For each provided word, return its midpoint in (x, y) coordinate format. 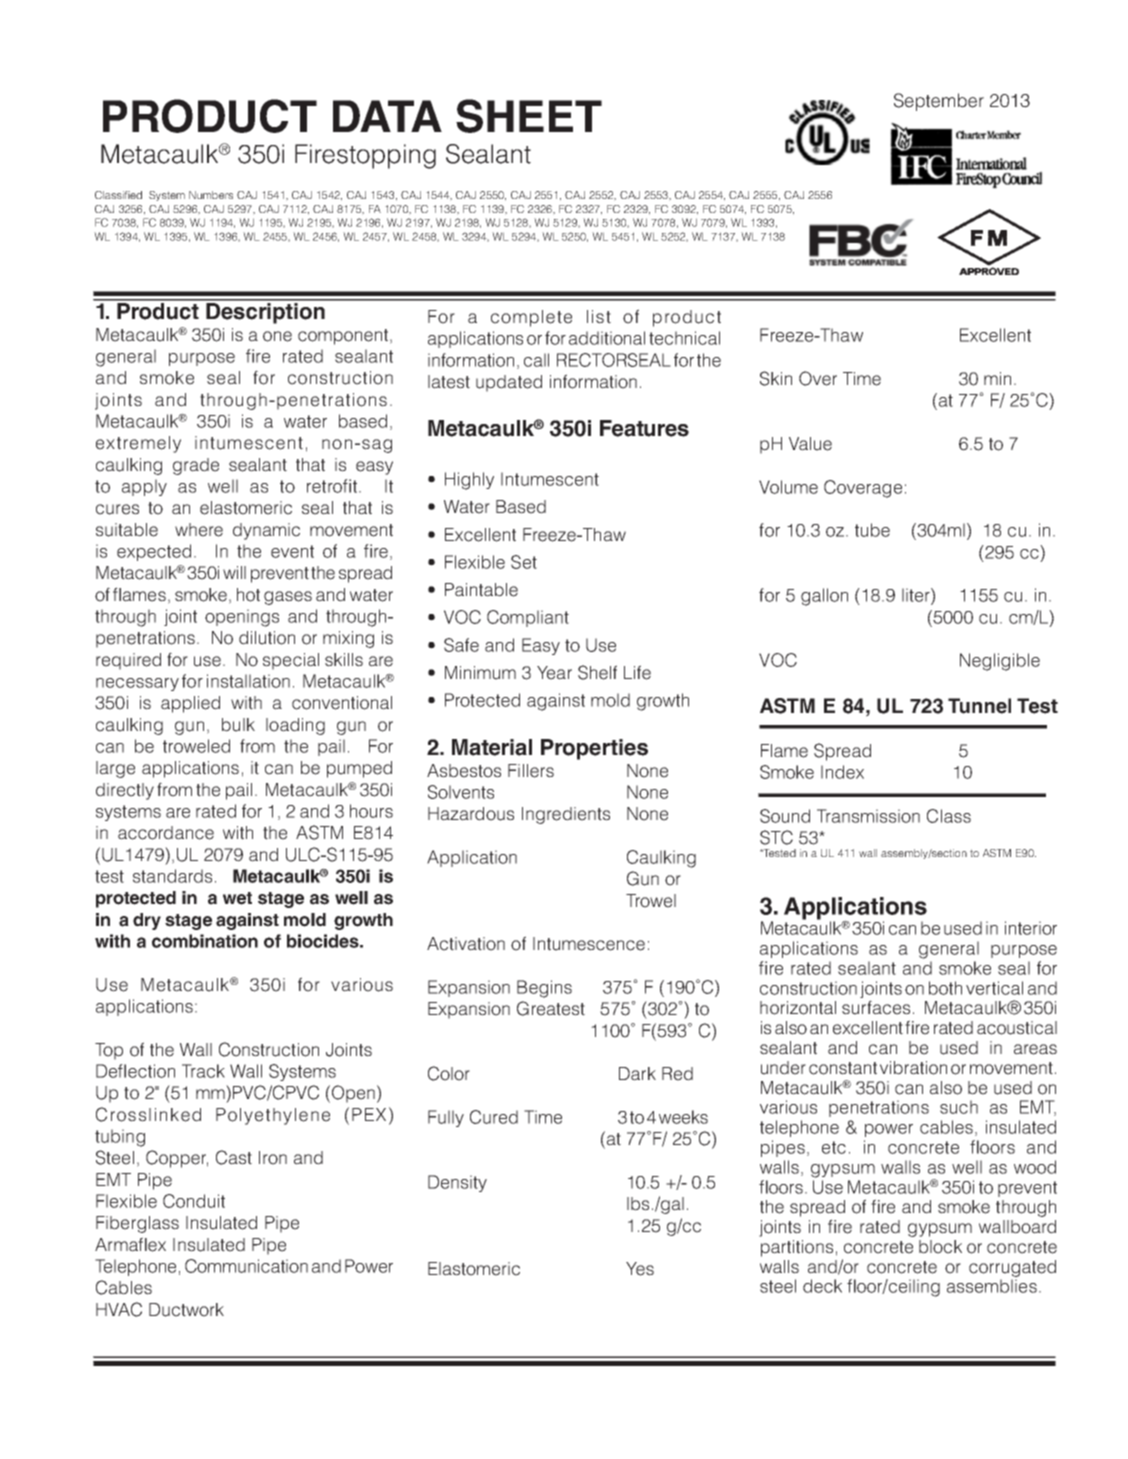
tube (872, 530)
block (940, 1247)
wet (237, 898)
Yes (640, 1269)
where (199, 530)
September (939, 102)
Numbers (211, 195)
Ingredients (566, 815)
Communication (246, 1266)
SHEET (529, 116)
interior (1031, 928)
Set (524, 562)
